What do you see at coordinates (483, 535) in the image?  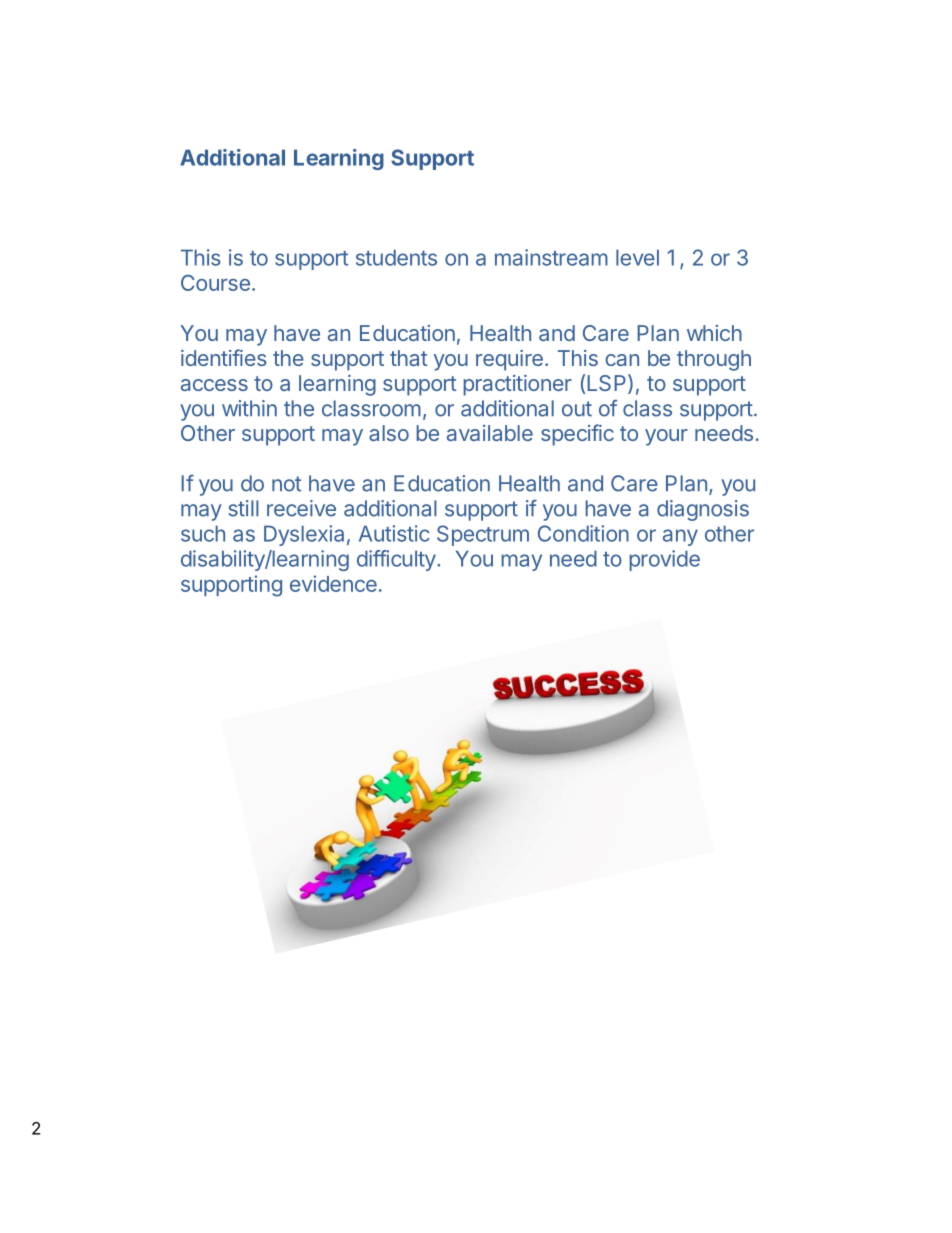 I see `Spectrum` at bounding box center [483, 535].
